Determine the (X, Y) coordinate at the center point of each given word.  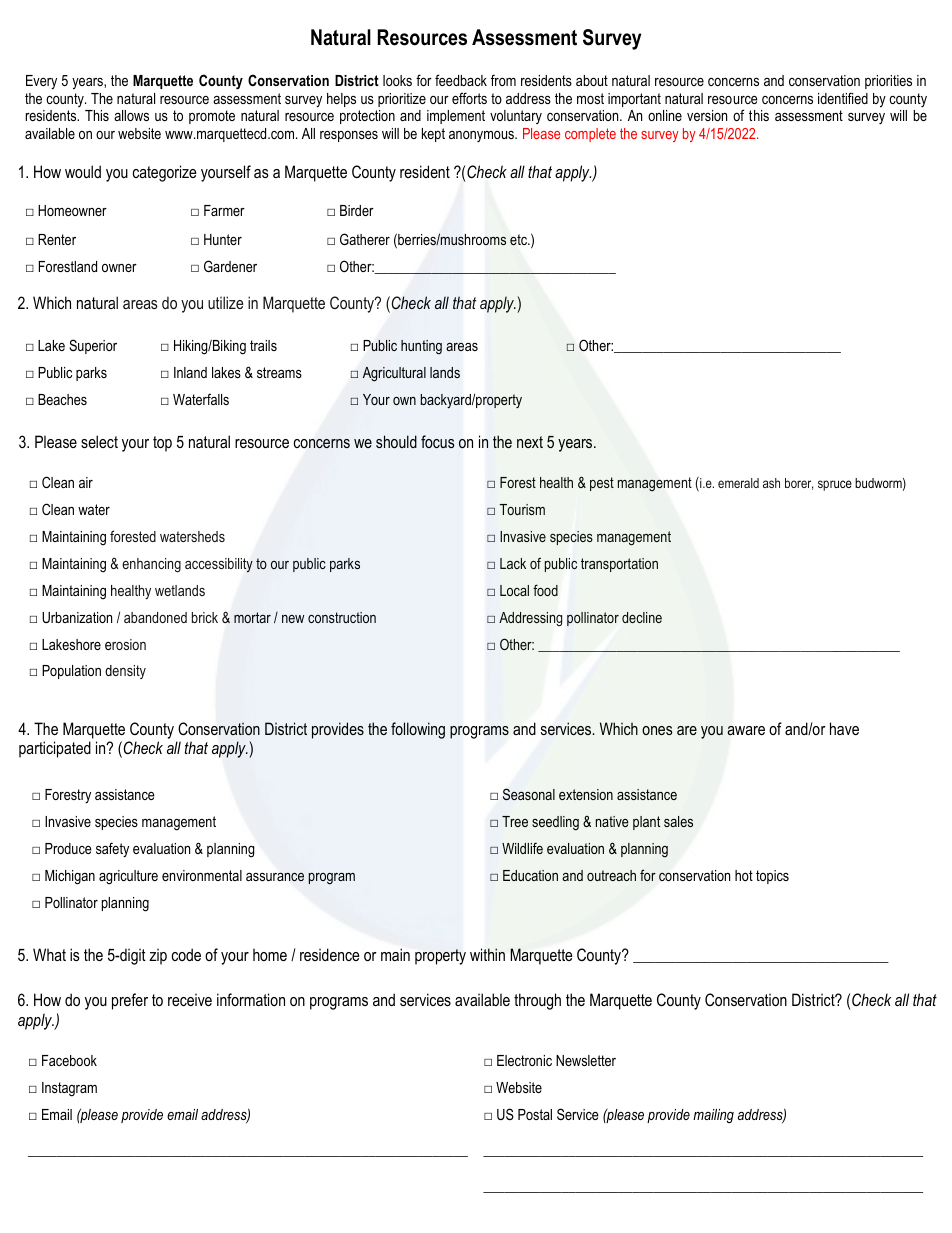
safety (112, 850)
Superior (93, 346)
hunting (421, 347)
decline (642, 617)
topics (772, 877)
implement (456, 117)
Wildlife (522, 848)
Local (514, 590)
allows (131, 115)
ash (771, 483)
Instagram (69, 1089)
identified (843, 98)
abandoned (155, 617)
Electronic (524, 1060)
